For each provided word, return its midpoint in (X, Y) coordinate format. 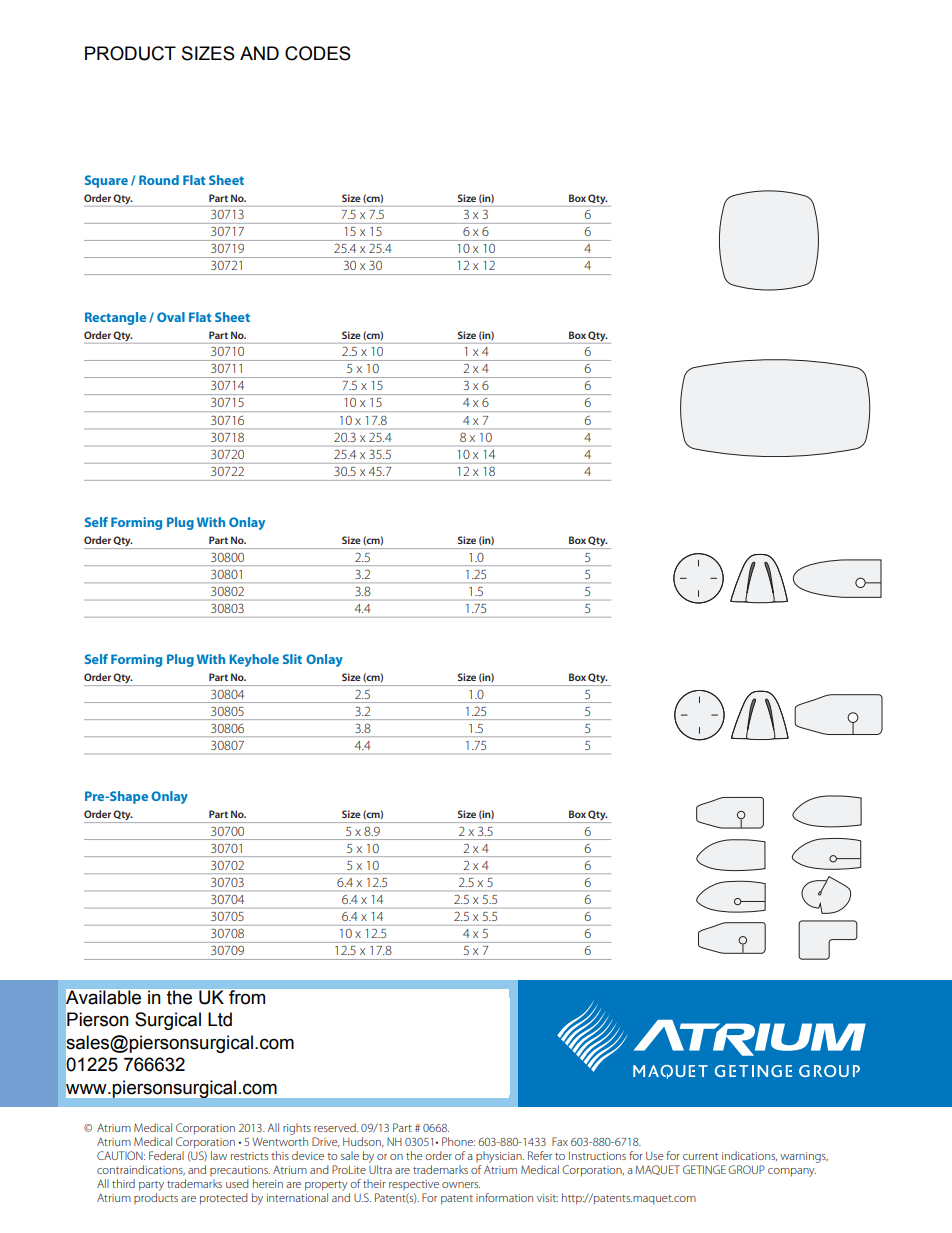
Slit (292, 659)
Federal (166, 1155)
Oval (171, 317)
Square (106, 181)
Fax (560, 1141)
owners (461, 1185)
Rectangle (115, 318)
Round (159, 180)
